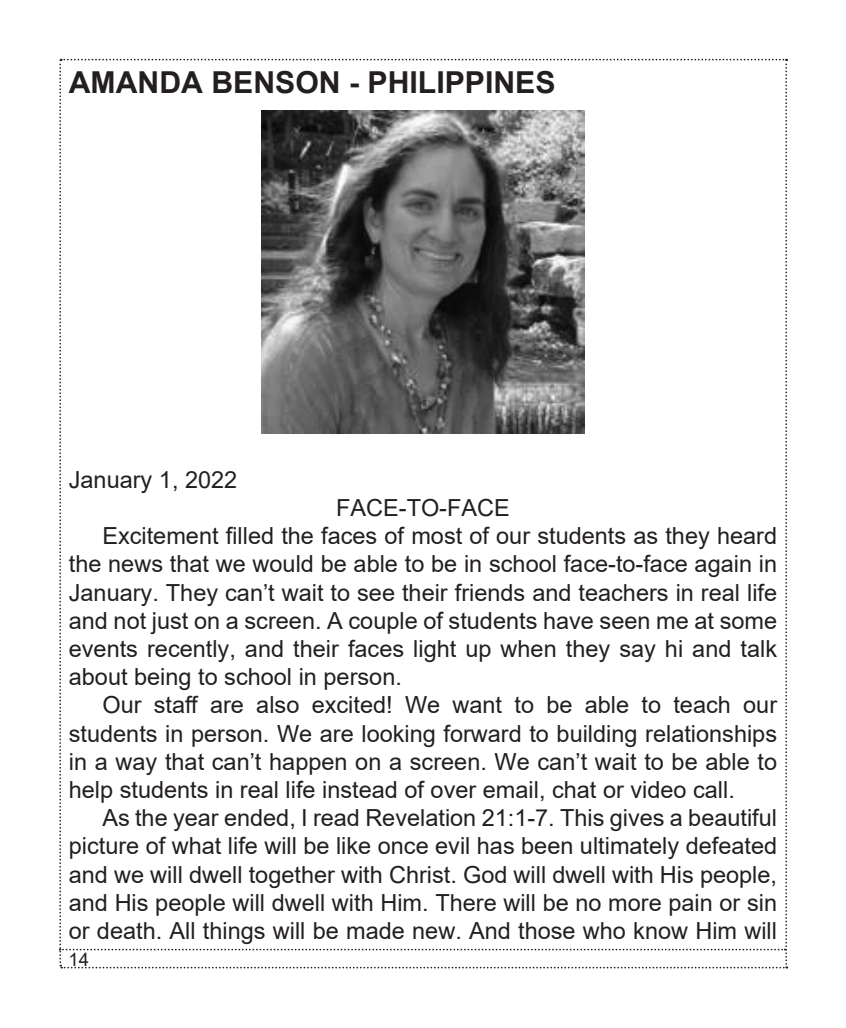  Describe the element at coordinates (176, 704) in the screenshot. I see `staff` at that location.
